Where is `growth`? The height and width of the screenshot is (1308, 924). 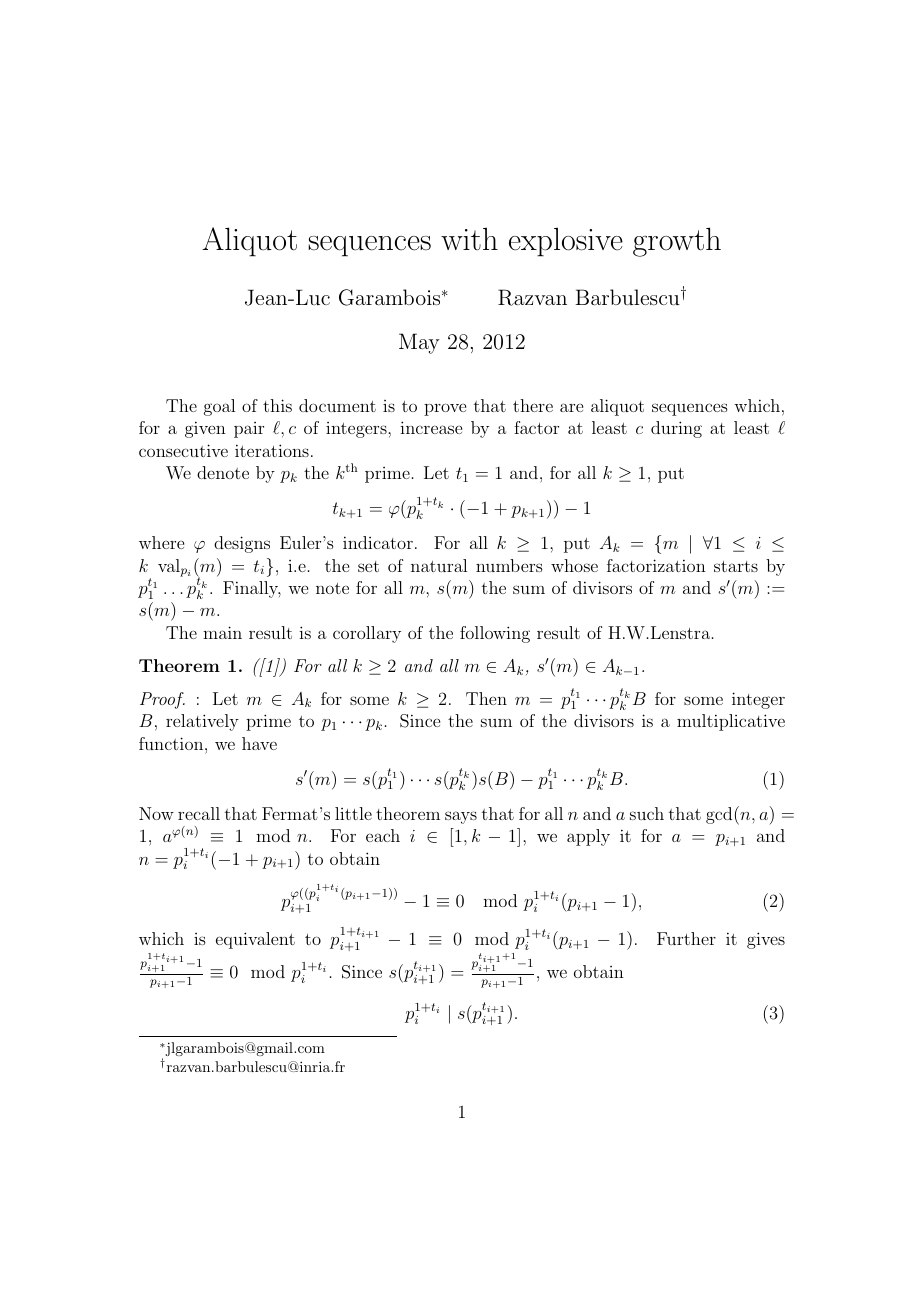
growth is located at coordinates (677, 242).
